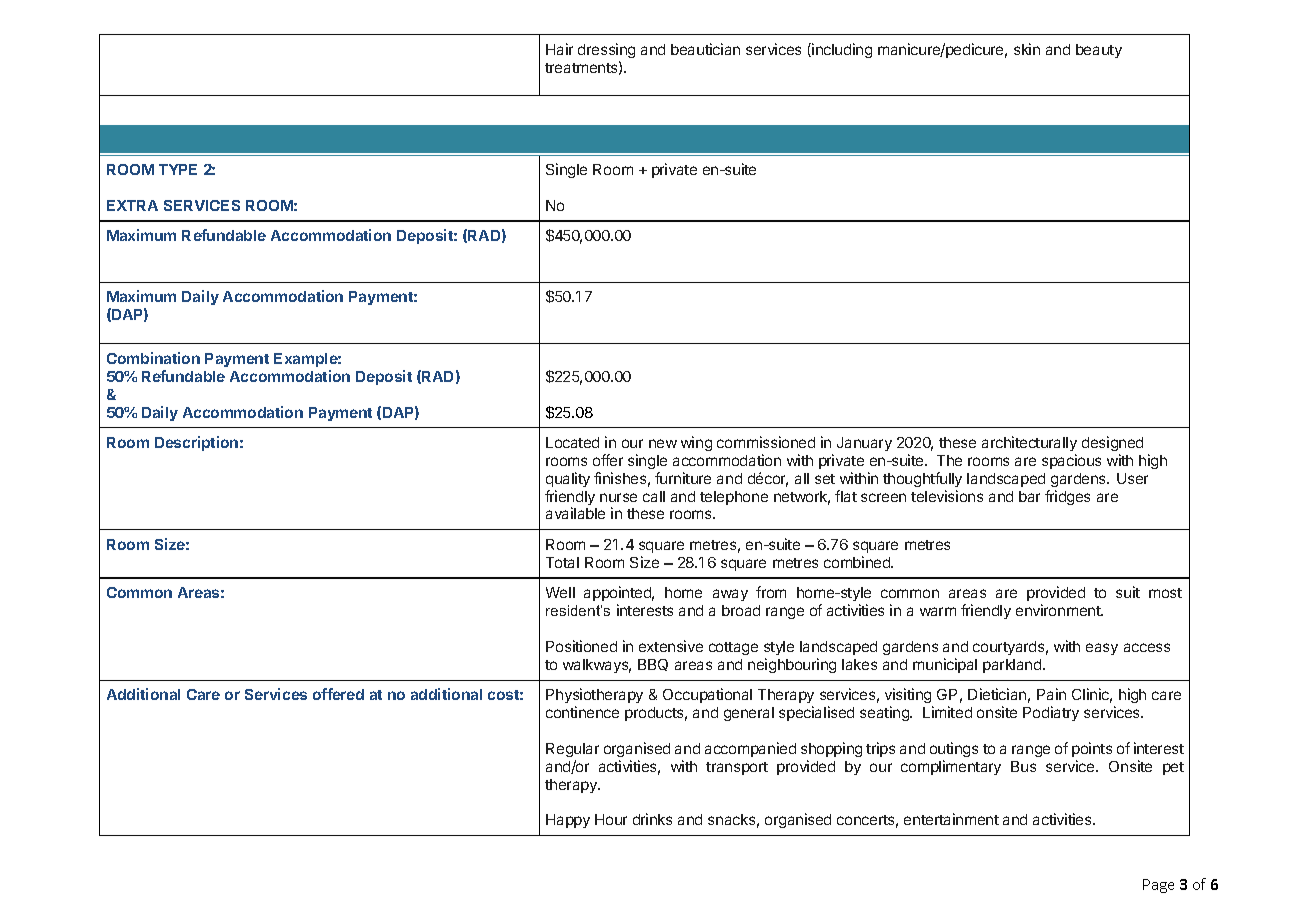 The width and height of the page is (1307, 924). Describe the element at coordinates (683, 478) in the page. I see `furniture` at that location.
